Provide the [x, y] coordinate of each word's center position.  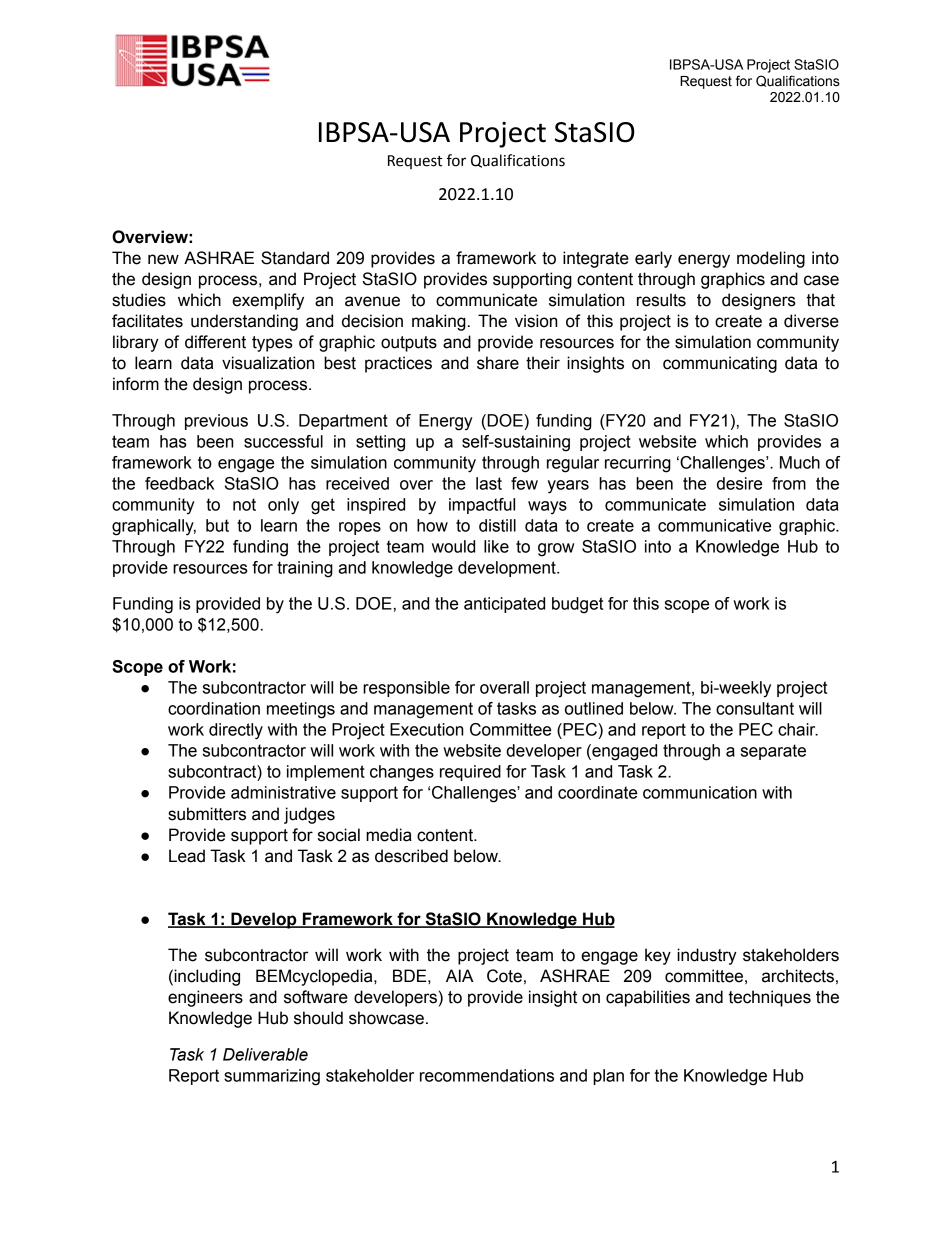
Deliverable [265, 1054]
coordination [214, 708]
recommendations [487, 1075]
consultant [755, 708]
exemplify [268, 301]
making [439, 322]
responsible [406, 689]
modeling [771, 259]
